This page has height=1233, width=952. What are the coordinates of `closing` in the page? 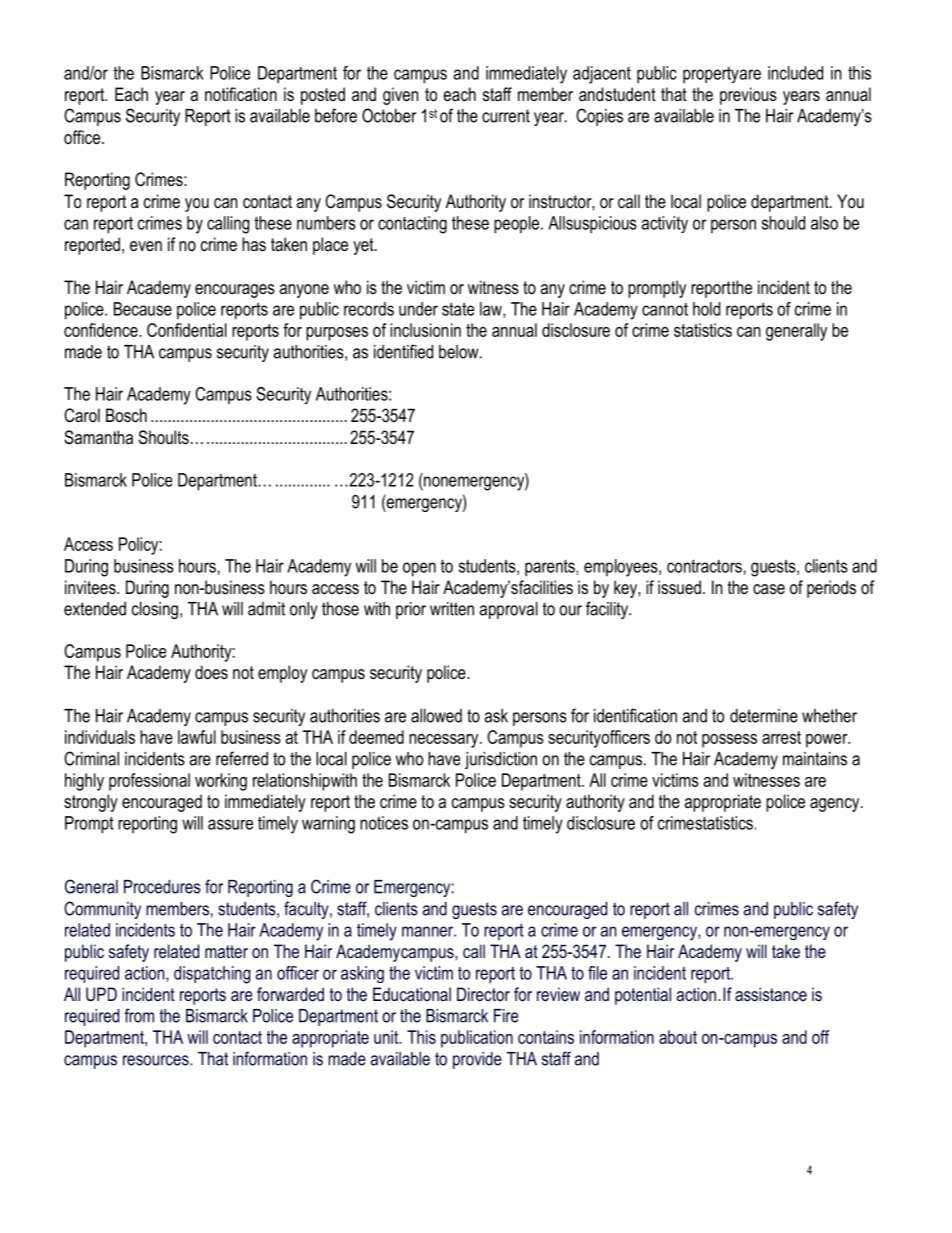 It's located at (155, 610).
